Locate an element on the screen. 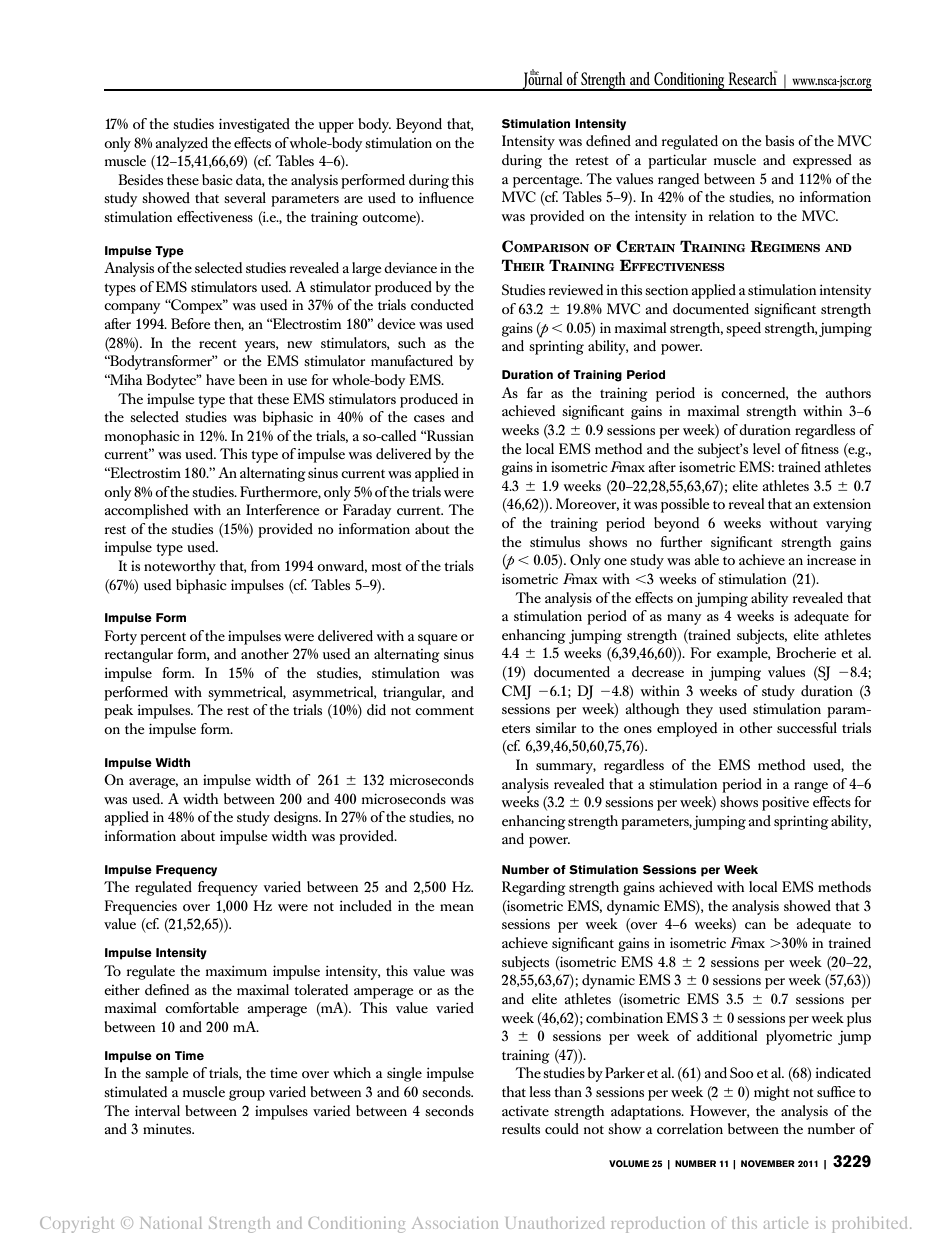 This screenshot has height=1233, width=952. Regarding is located at coordinates (534, 888).
